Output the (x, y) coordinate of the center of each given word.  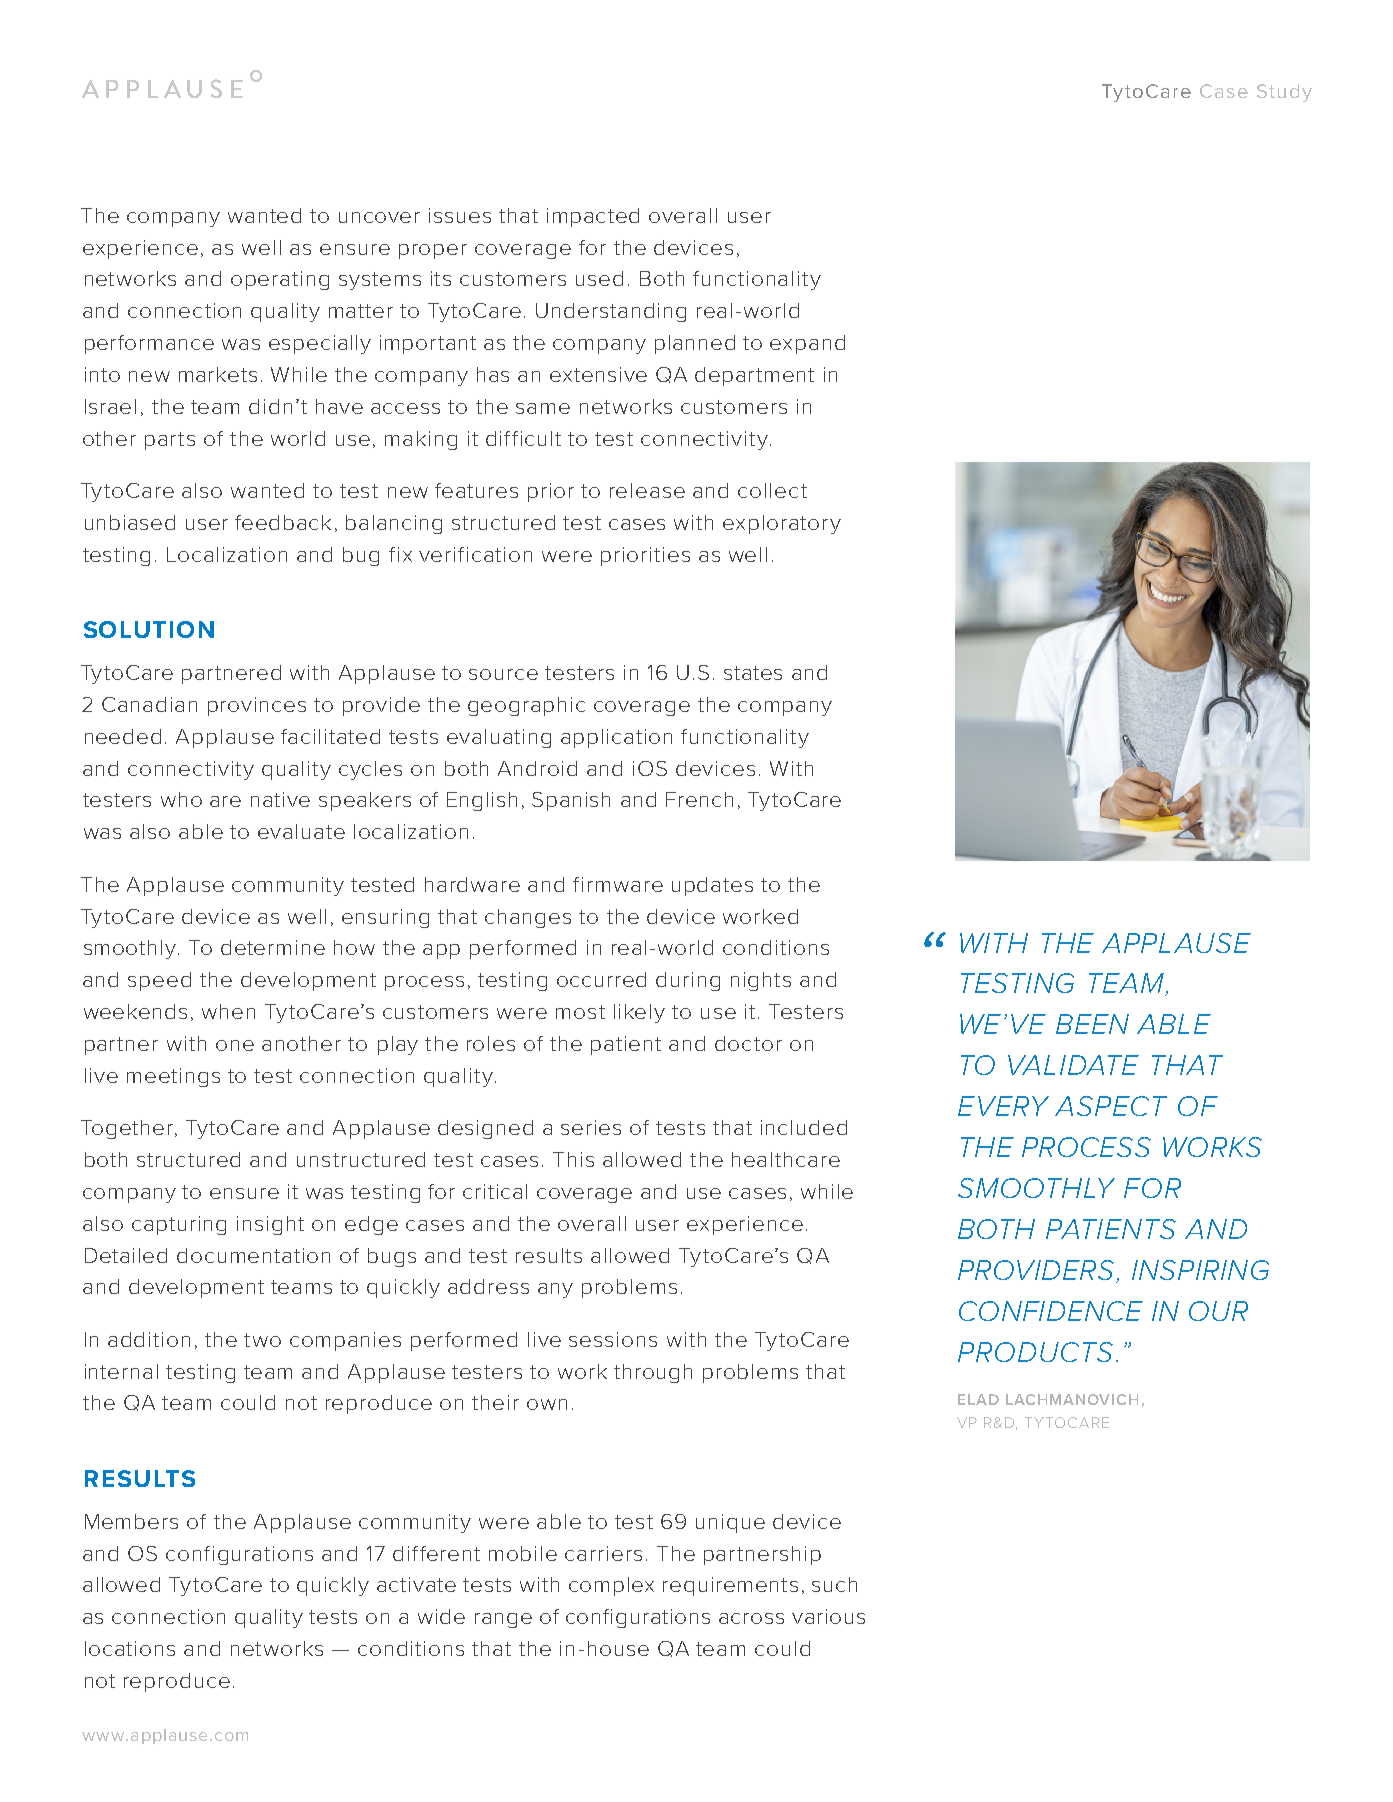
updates (712, 886)
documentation (253, 1255)
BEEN (1092, 1024)
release (647, 490)
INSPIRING (1200, 1270)
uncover (379, 217)
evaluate (301, 831)
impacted (593, 217)
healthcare (786, 1159)
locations (130, 1648)
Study (1284, 93)
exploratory (782, 524)
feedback (283, 522)
